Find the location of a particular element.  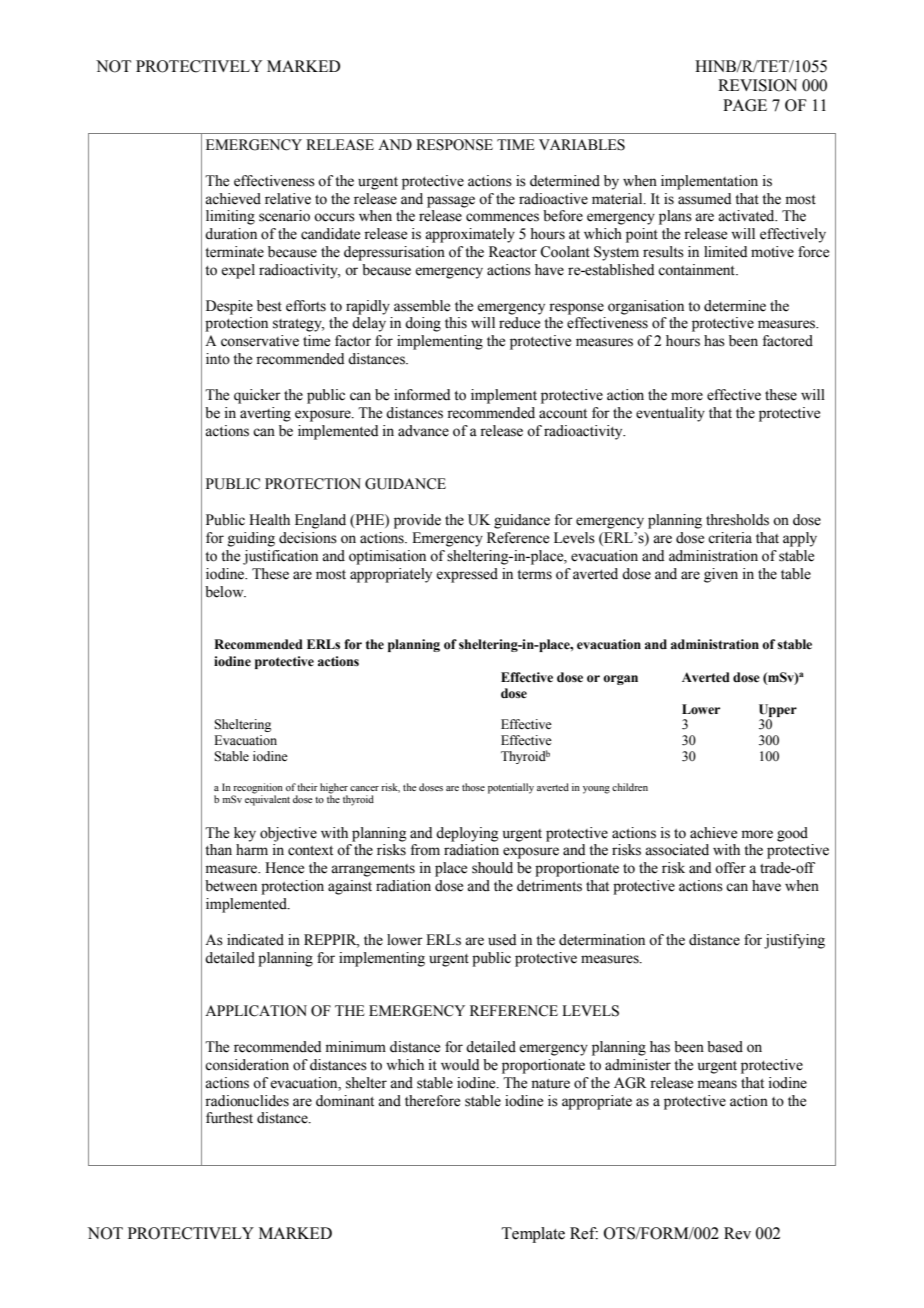

should is located at coordinates (492, 868).
